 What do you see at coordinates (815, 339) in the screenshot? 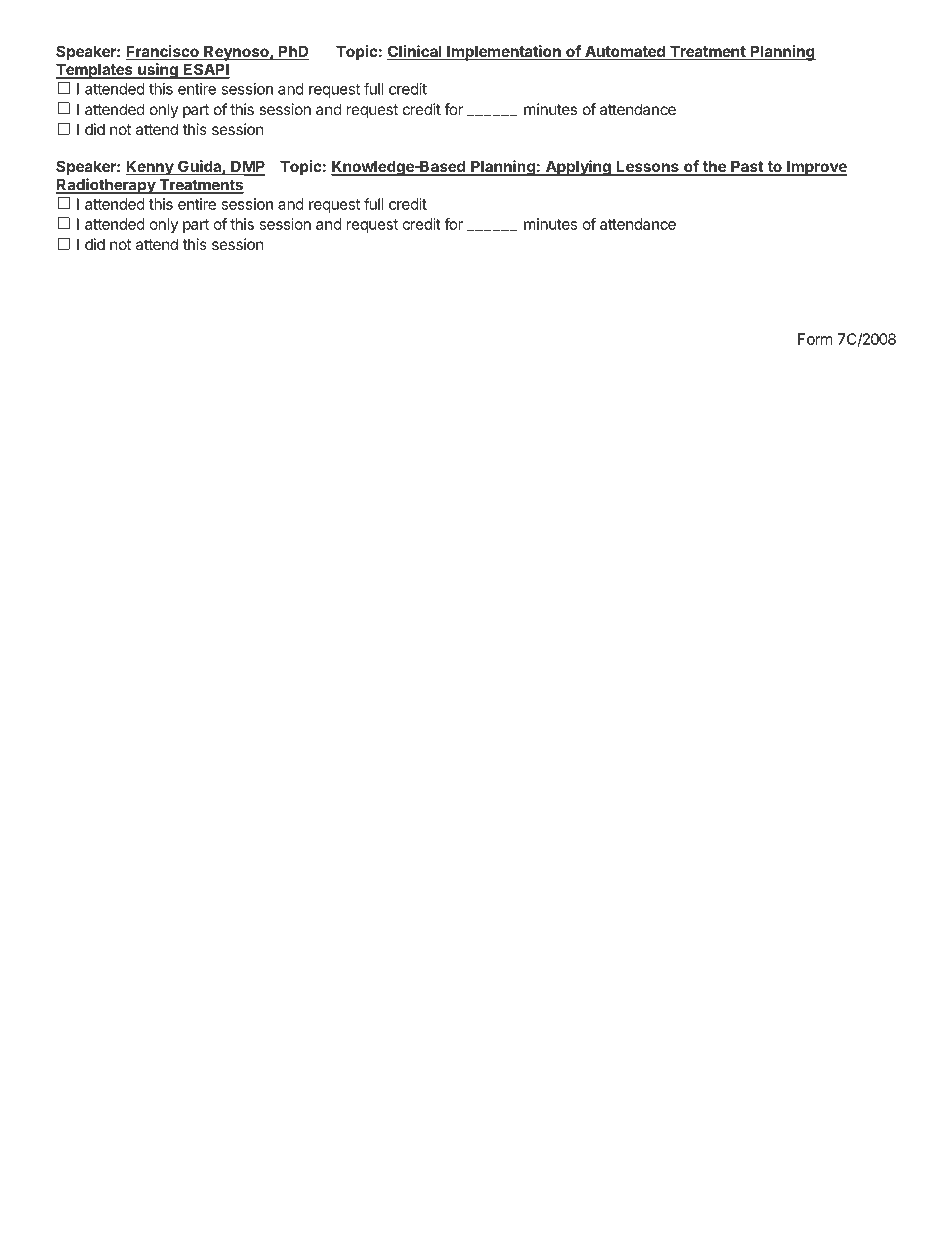
I see `Form` at bounding box center [815, 339].
